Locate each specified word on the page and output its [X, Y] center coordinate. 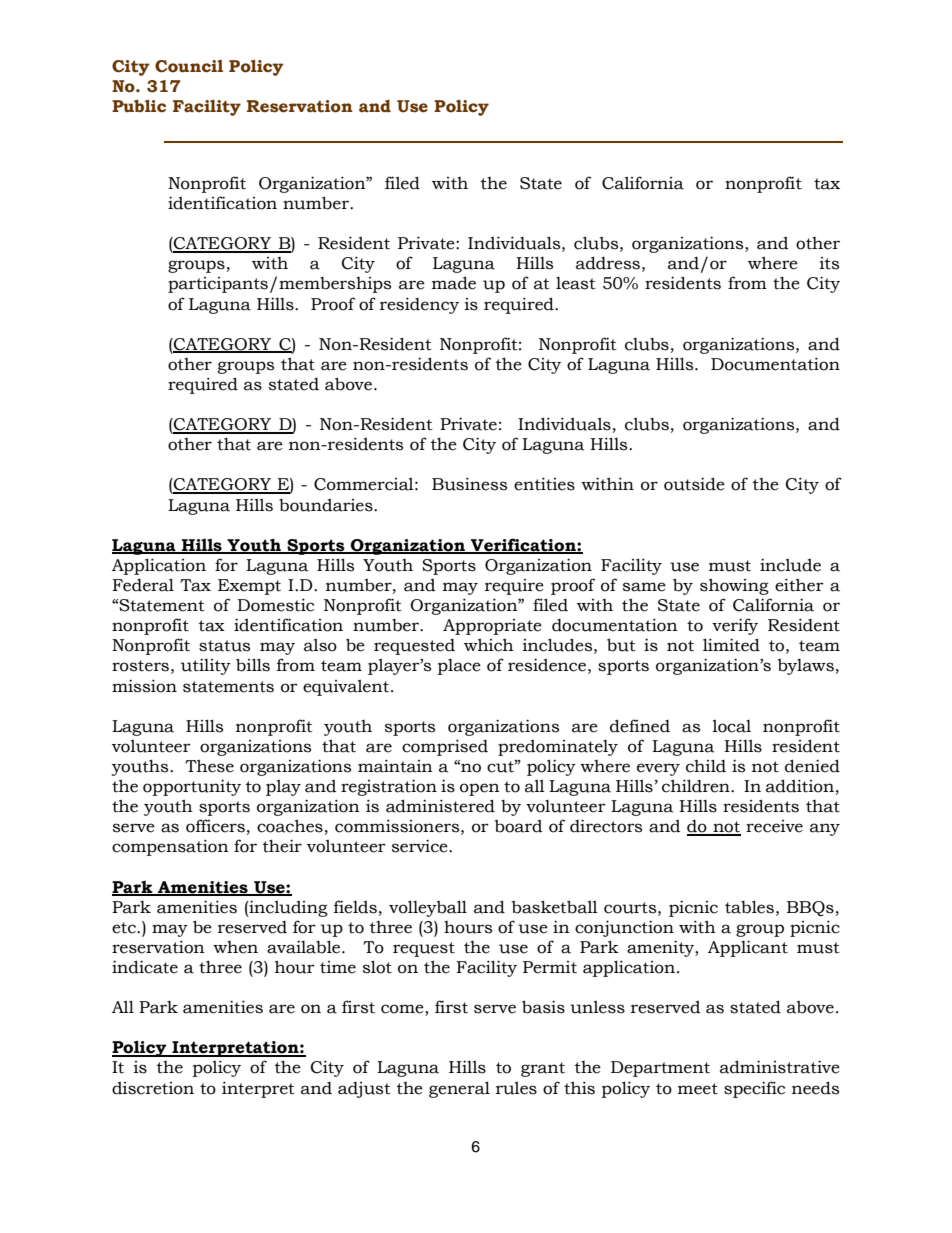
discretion [153, 1088]
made [454, 283]
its [829, 263]
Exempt [249, 587]
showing [734, 586]
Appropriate [492, 627]
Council [189, 66]
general [459, 1089]
